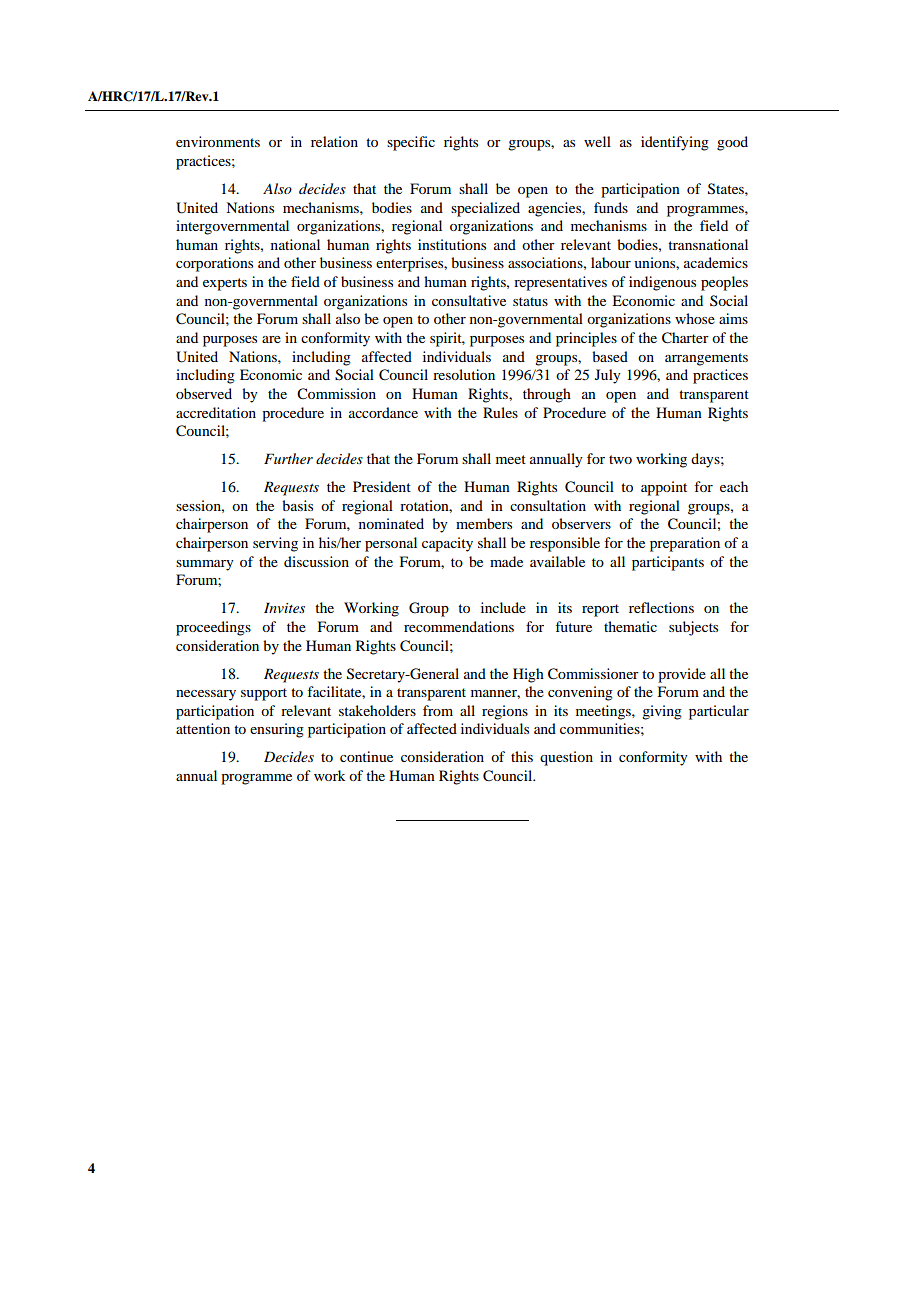 This image has height=1308, width=924. I want to click on ensuring, so click(277, 730).
